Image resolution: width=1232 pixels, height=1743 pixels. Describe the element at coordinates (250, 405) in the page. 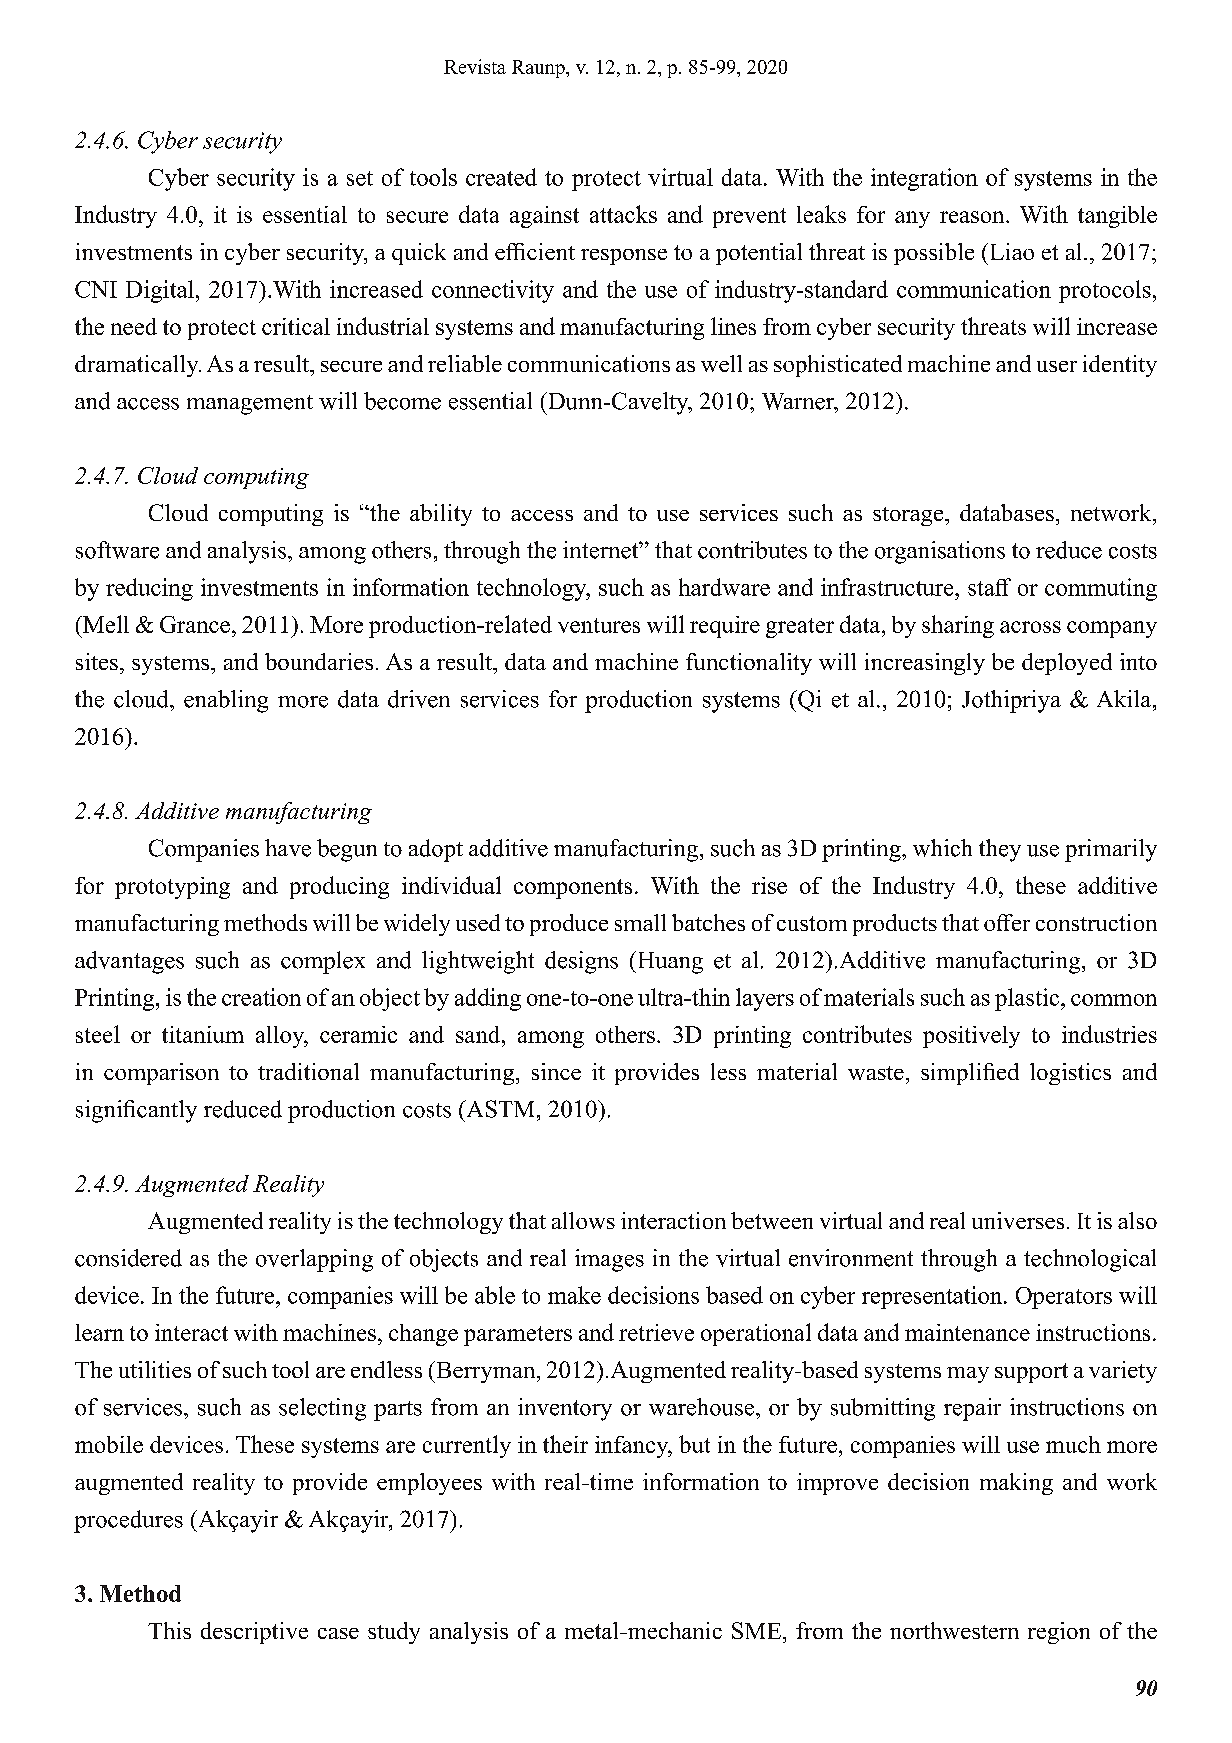

I see `management` at that location.
